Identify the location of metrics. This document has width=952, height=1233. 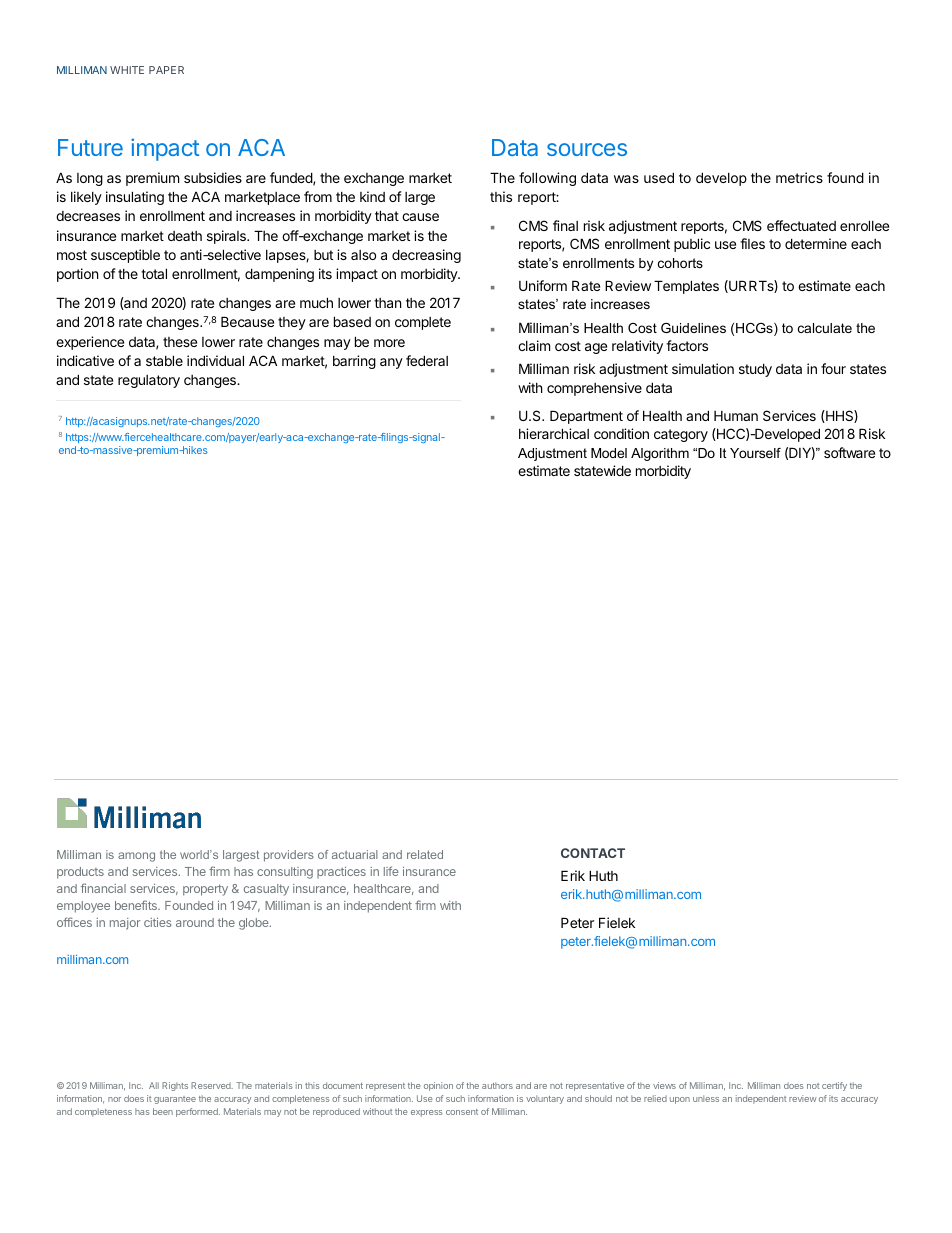
(799, 177).
